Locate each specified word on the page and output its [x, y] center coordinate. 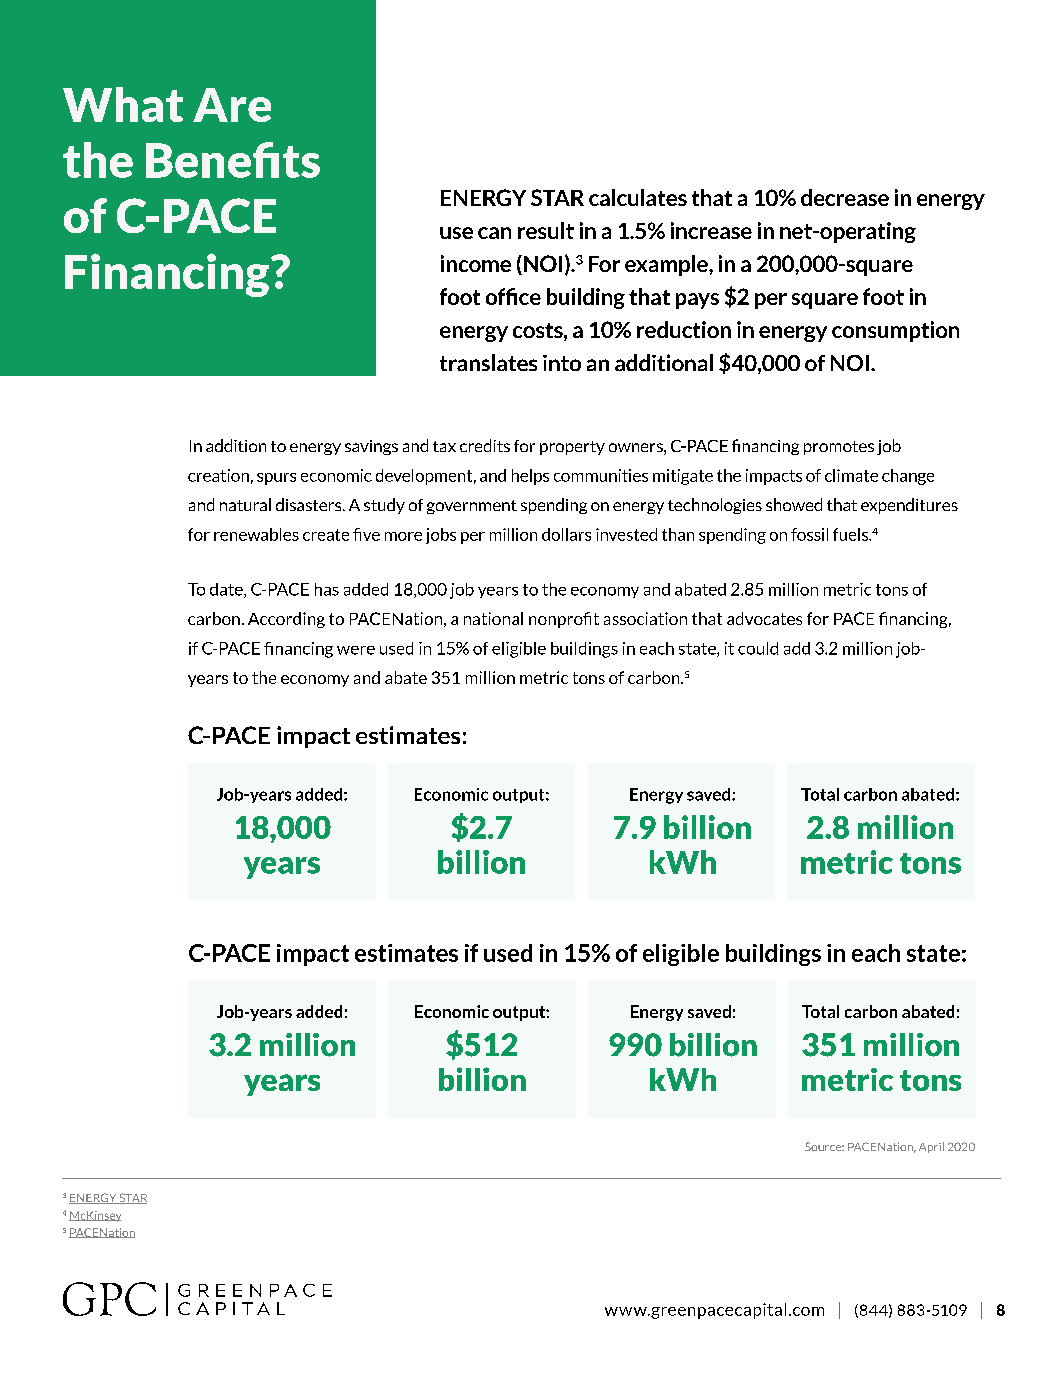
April [931, 1147]
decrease [845, 197]
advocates [764, 618]
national [493, 618]
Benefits [233, 160]
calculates [638, 197]
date [227, 590]
